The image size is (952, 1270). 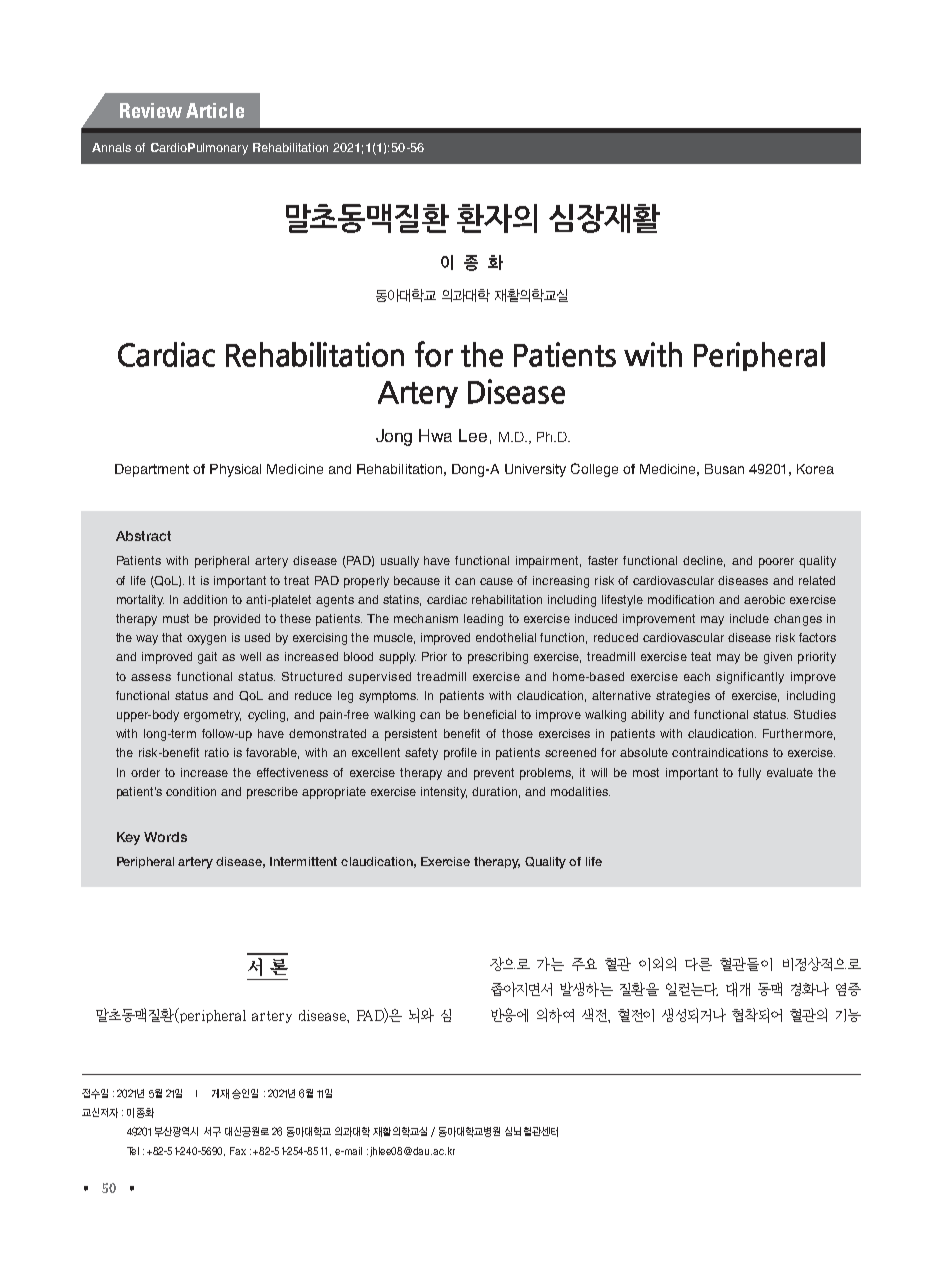 I want to click on oxygen, so click(x=206, y=640).
